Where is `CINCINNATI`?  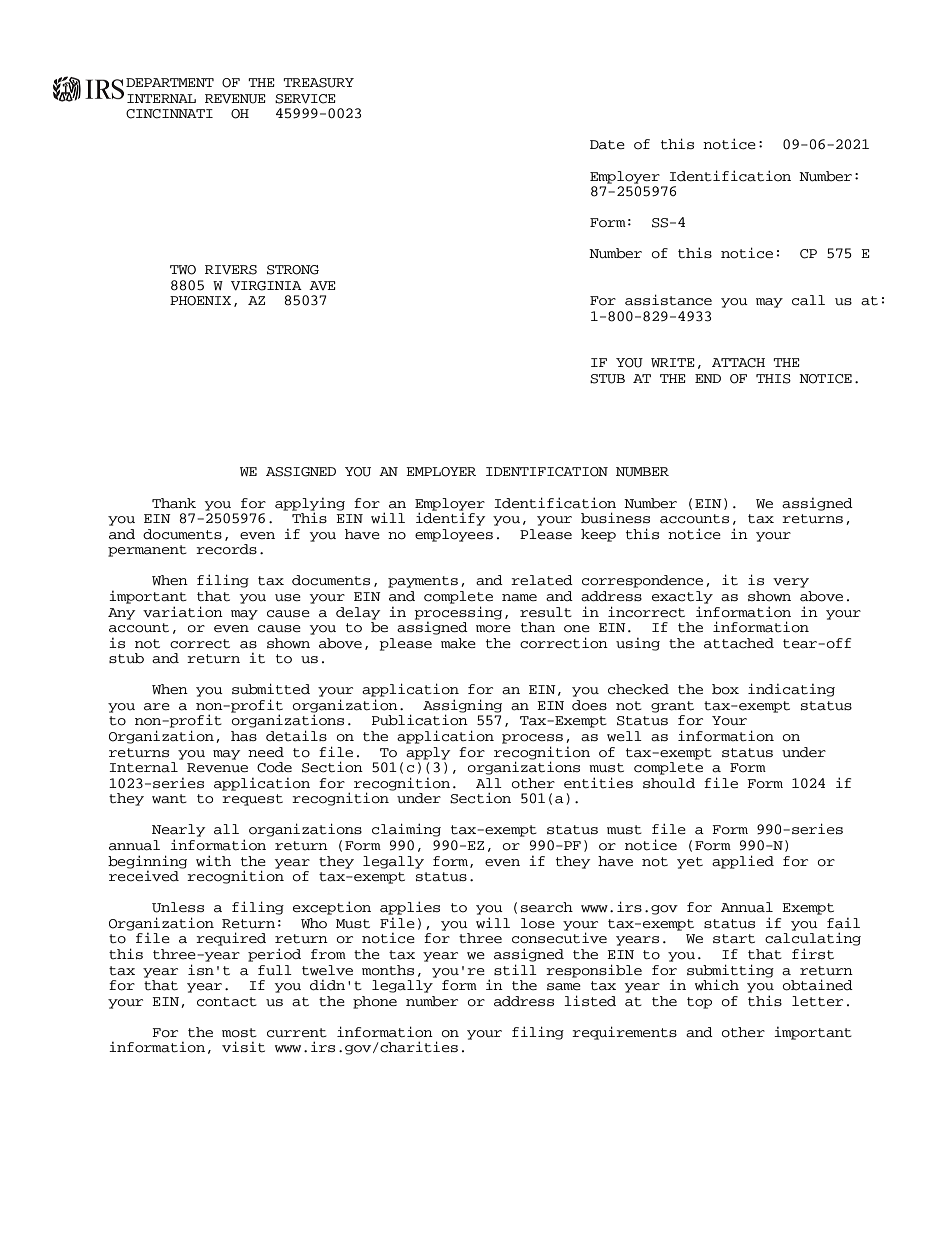 CINCINNATI is located at coordinates (169, 114).
